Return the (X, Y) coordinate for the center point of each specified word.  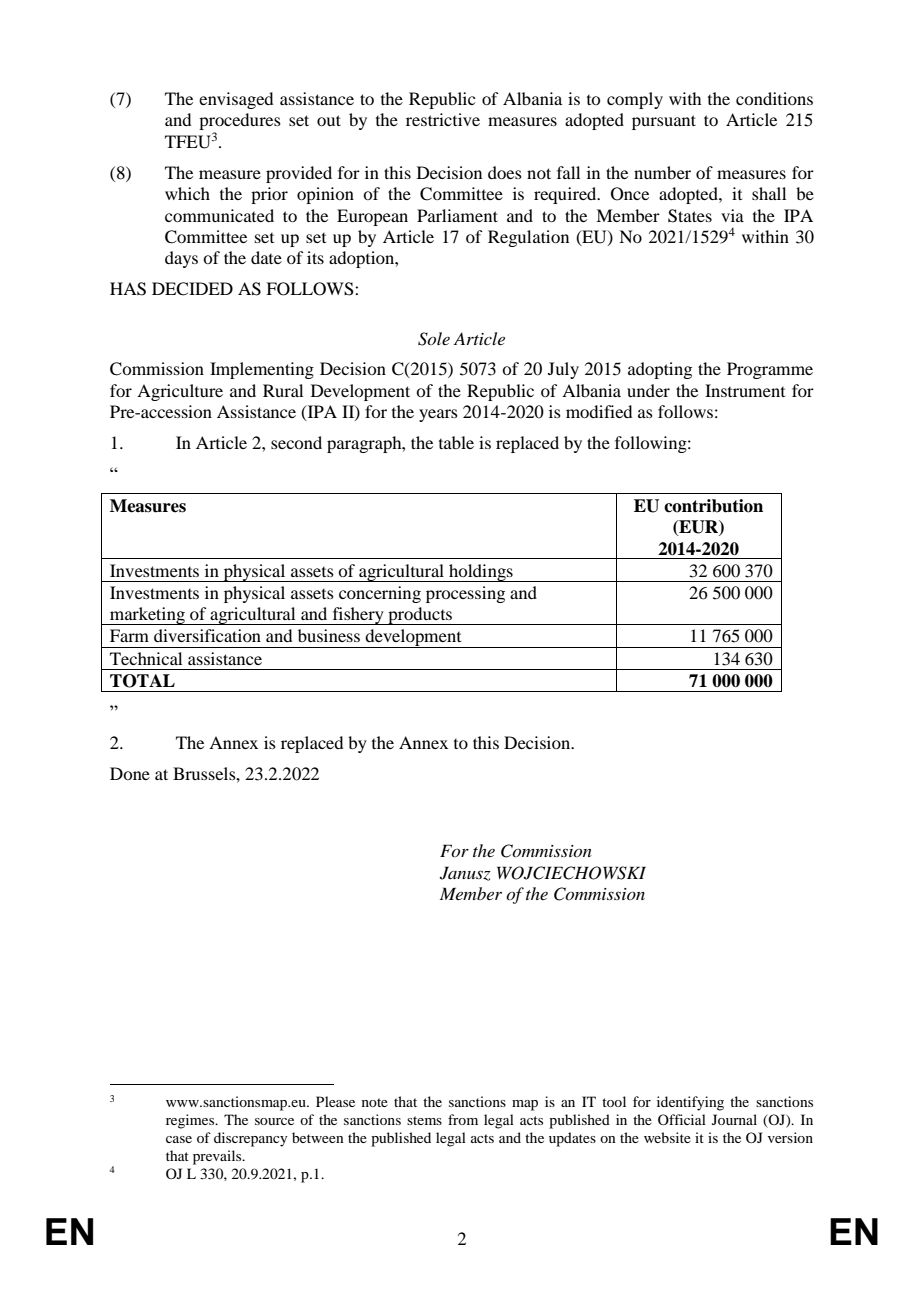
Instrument (745, 390)
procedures (240, 123)
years (438, 415)
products (420, 616)
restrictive (443, 119)
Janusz (465, 873)
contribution (713, 506)
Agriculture (180, 392)
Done (130, 773)
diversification (207, 635)
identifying (690, 1103)
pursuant (664, 122)
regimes (191, 1121)
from (463, 1119)
